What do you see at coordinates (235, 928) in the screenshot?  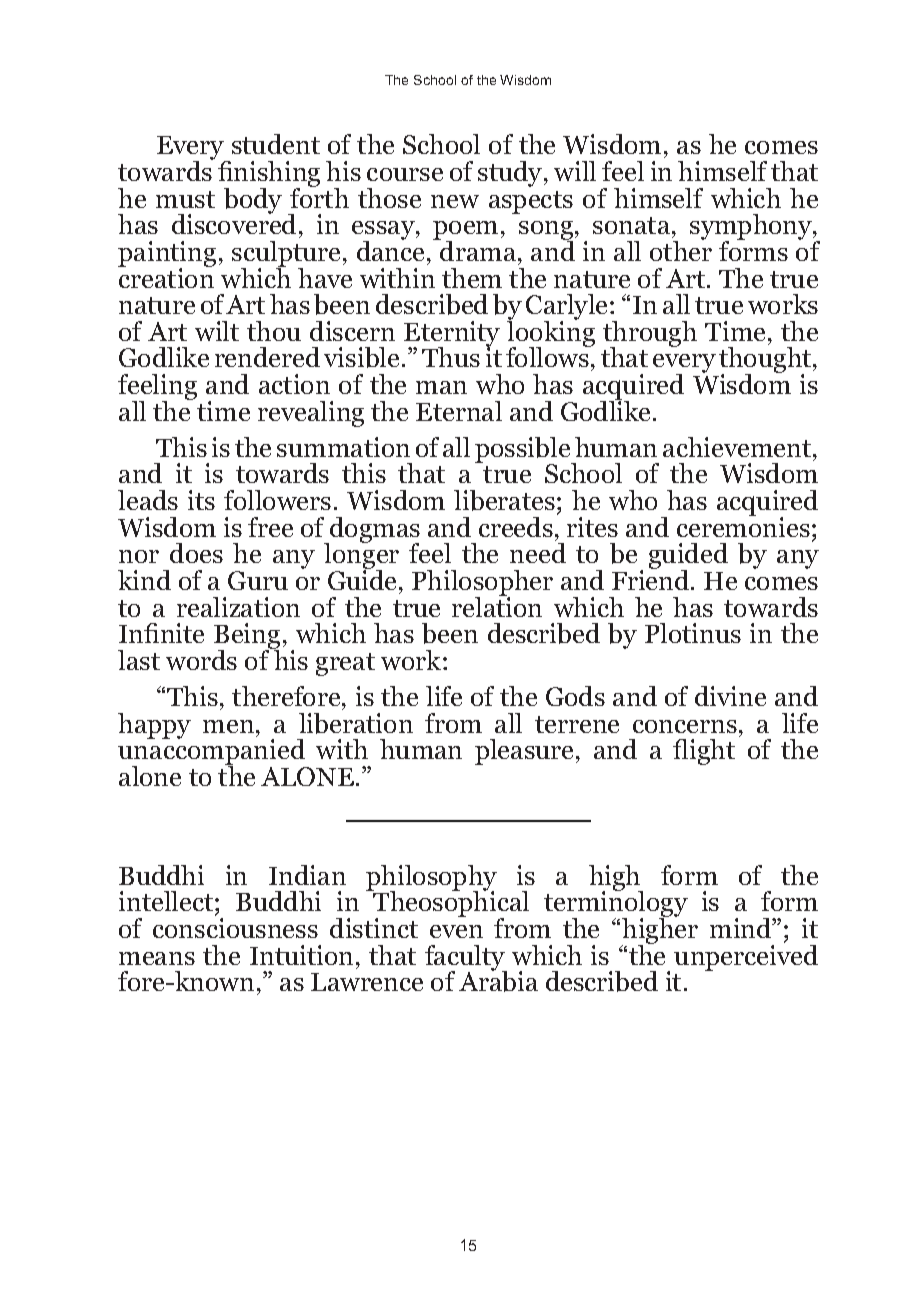 I see `consciousness` at bounding box center [235, 928].
